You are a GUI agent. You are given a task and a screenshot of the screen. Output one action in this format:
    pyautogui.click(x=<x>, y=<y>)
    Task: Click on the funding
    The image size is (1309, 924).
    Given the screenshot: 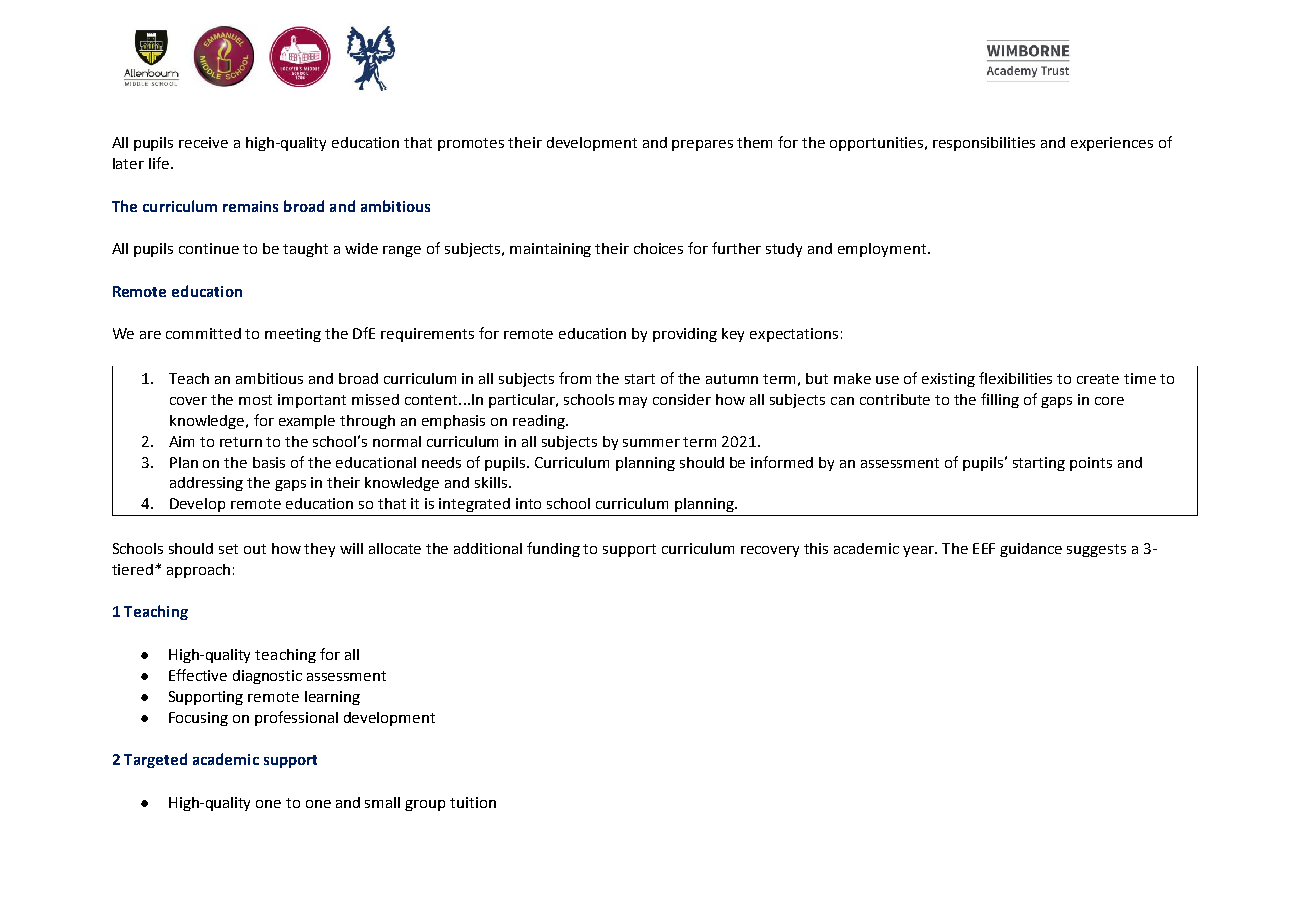 What is the action you would take?
    pyautogui.click(x=553, y=549)
